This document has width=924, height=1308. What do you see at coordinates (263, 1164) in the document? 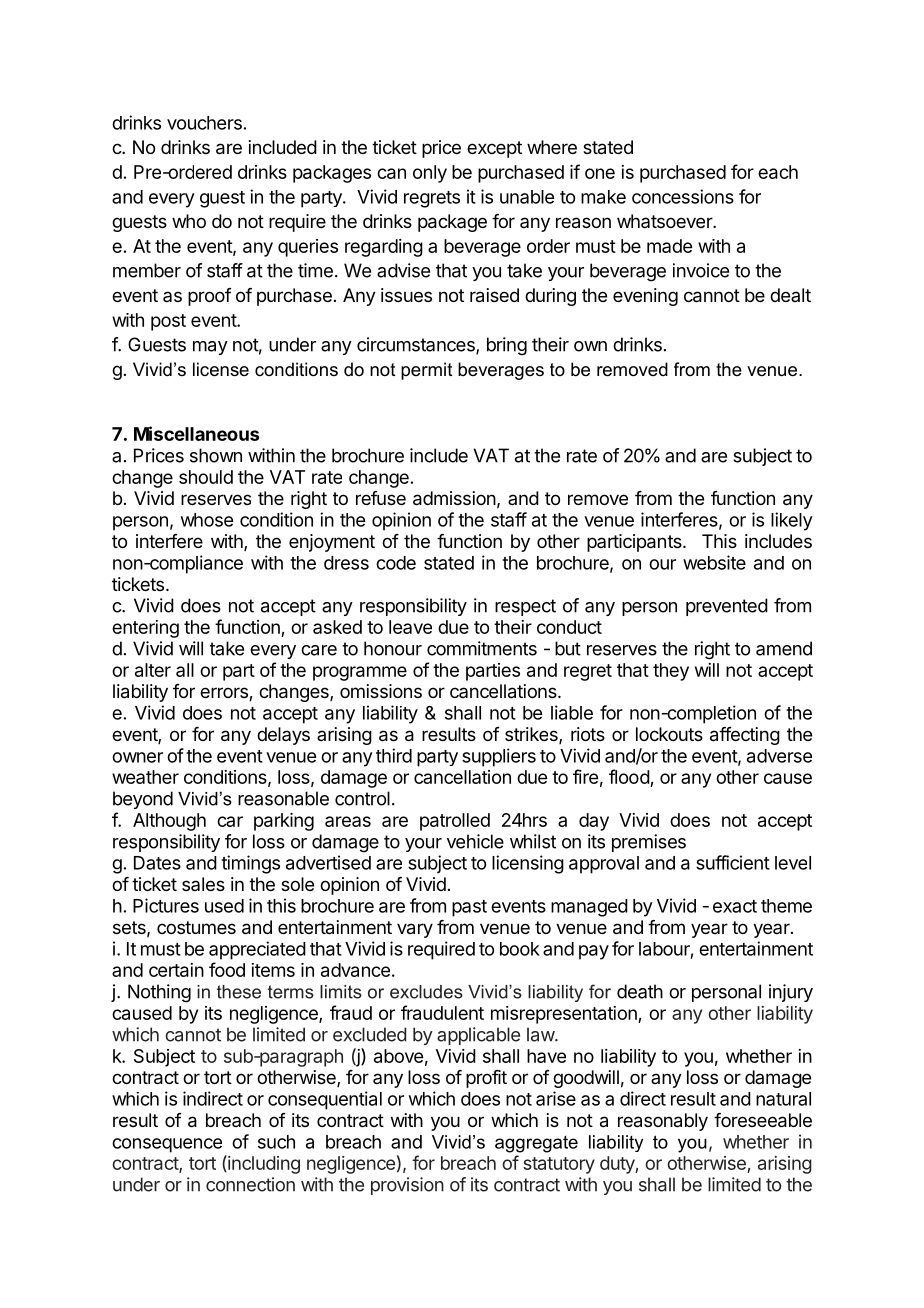
I see `including` at bounding box center [263, 1164].
